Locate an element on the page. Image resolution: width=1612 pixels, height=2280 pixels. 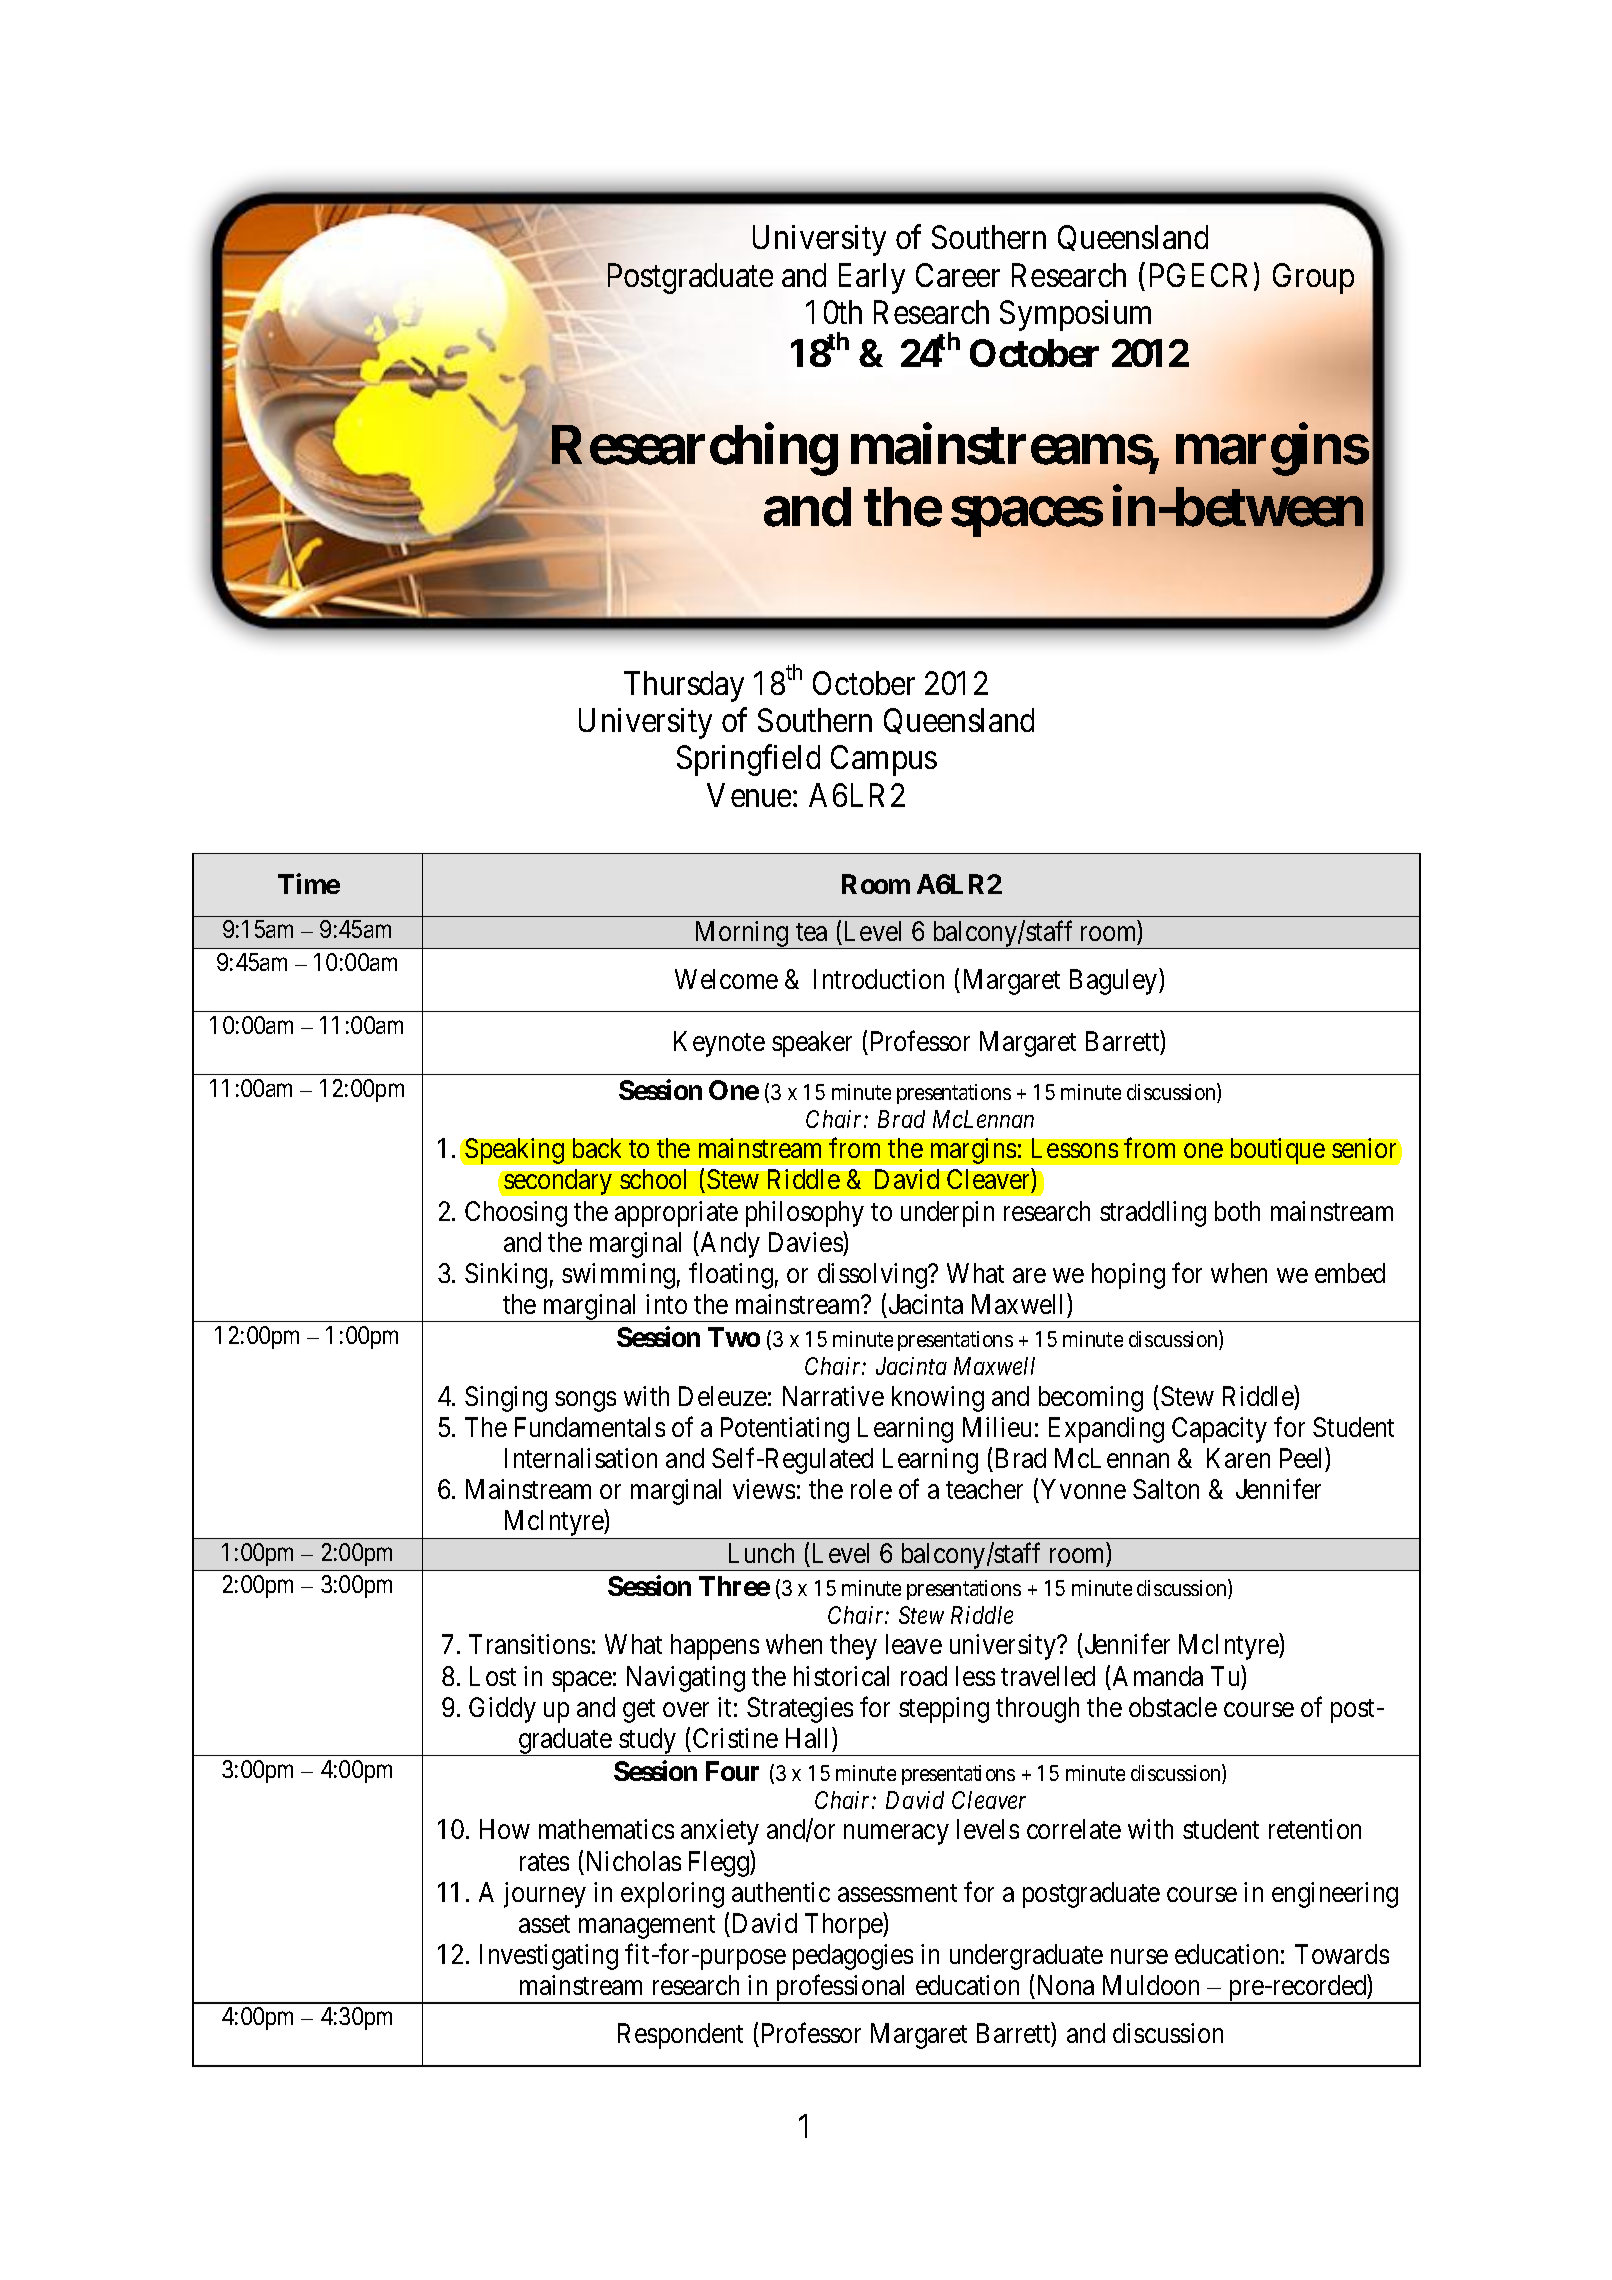
underpin is located at coordinates (947, 1214).
